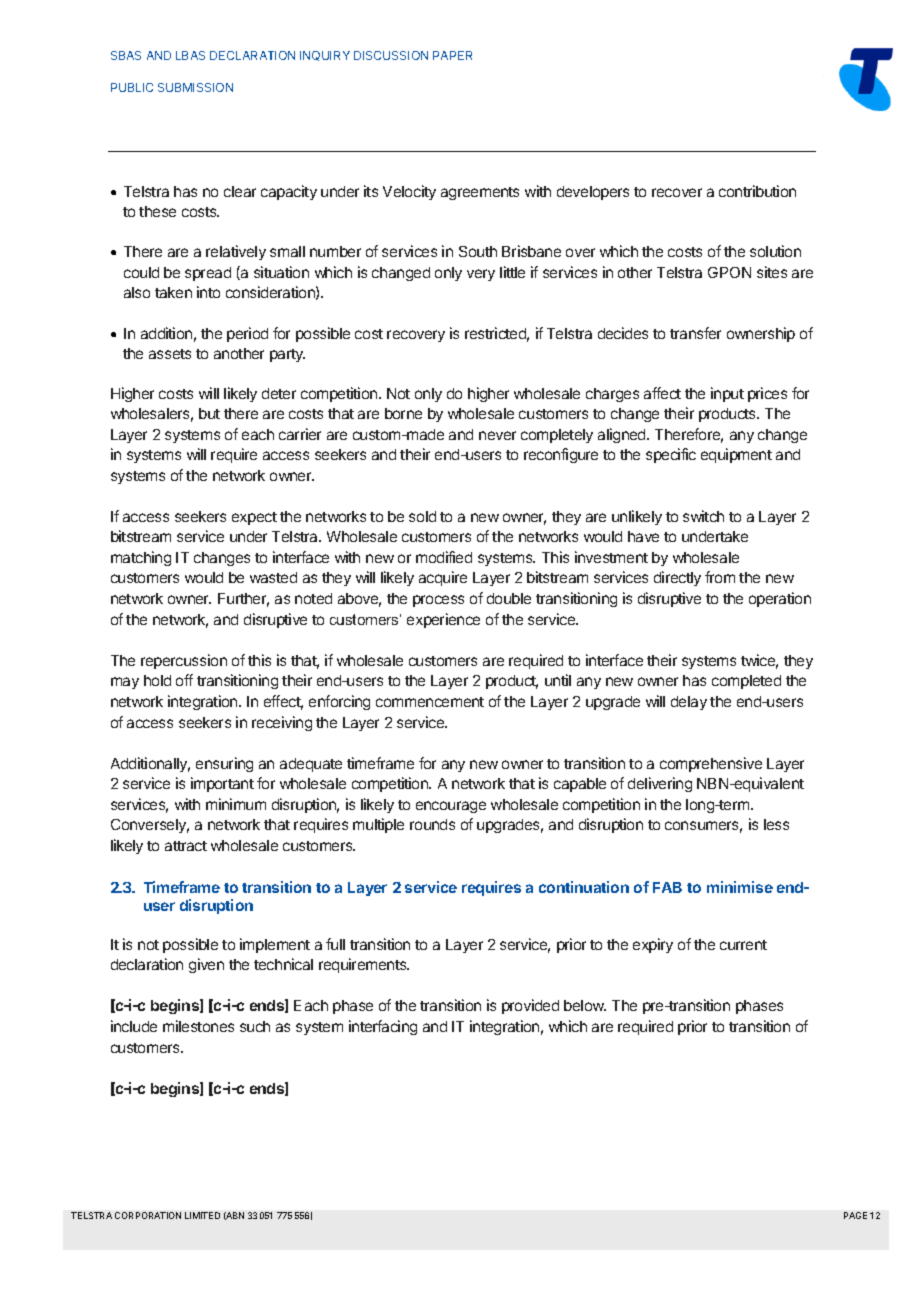 The image size is (924, 1309). Describe the element at coordinates (452, 55) in the screenshot. I see `PAPER` at that location.
